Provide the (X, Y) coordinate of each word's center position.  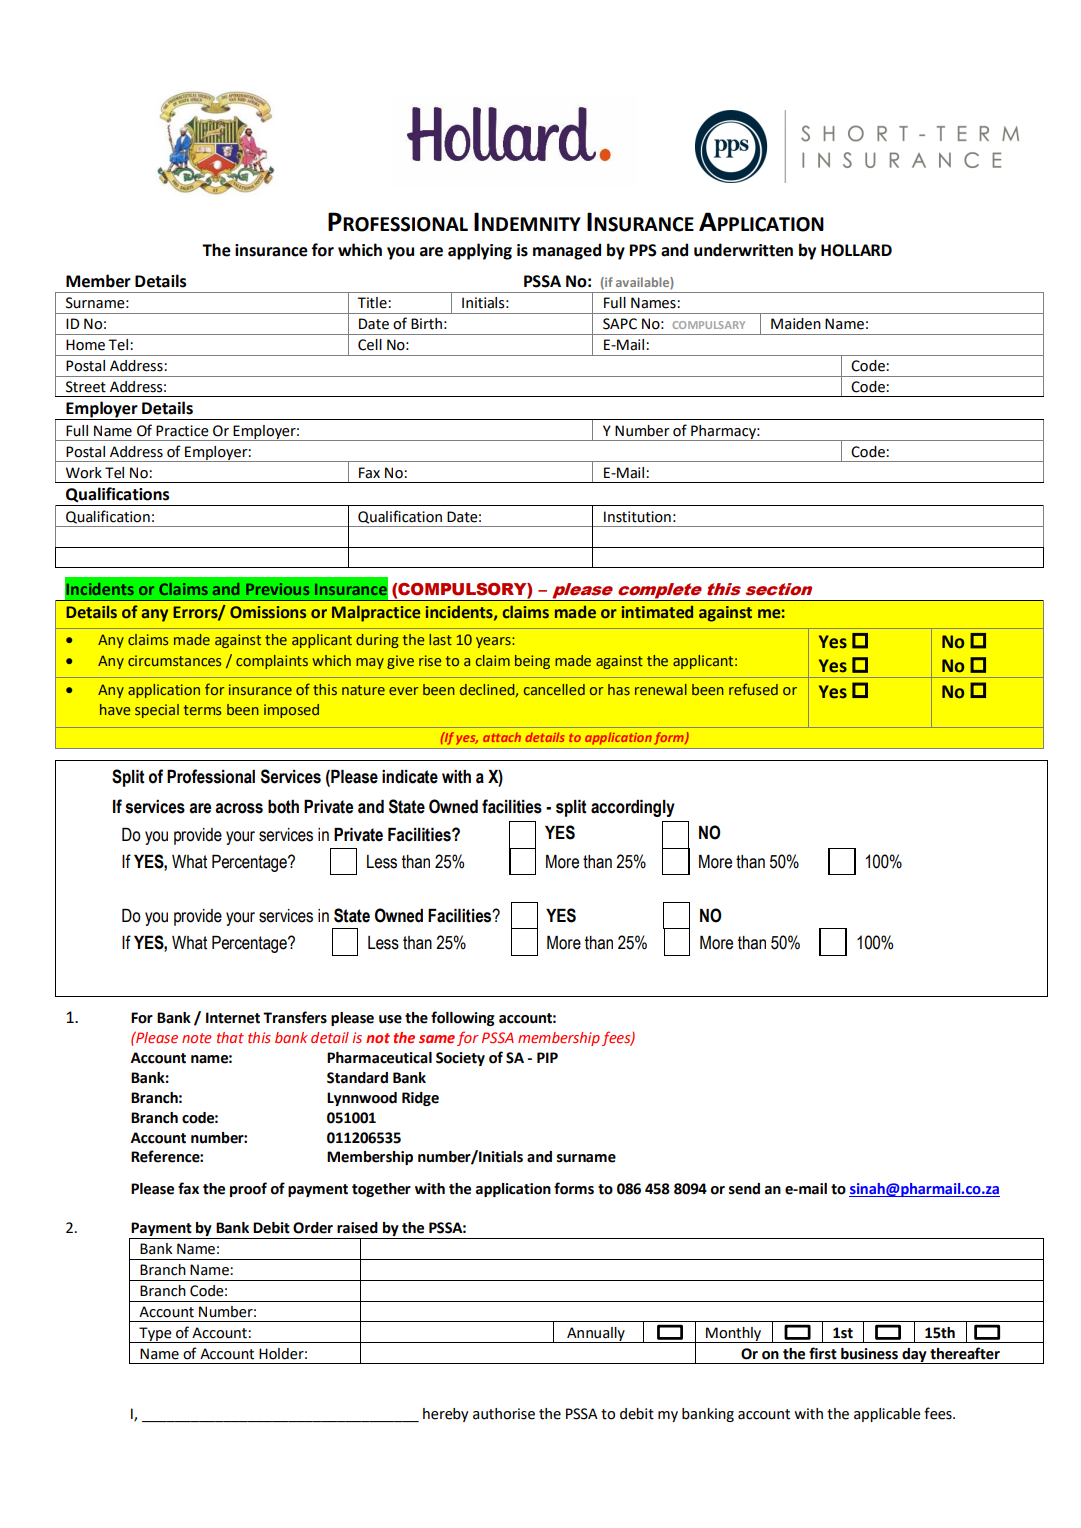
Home (85, 345)
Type (155, 1335)
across (239, 808)
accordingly (633, 808)
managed (567, 251)
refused (753, 689)
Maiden (796, 324)
